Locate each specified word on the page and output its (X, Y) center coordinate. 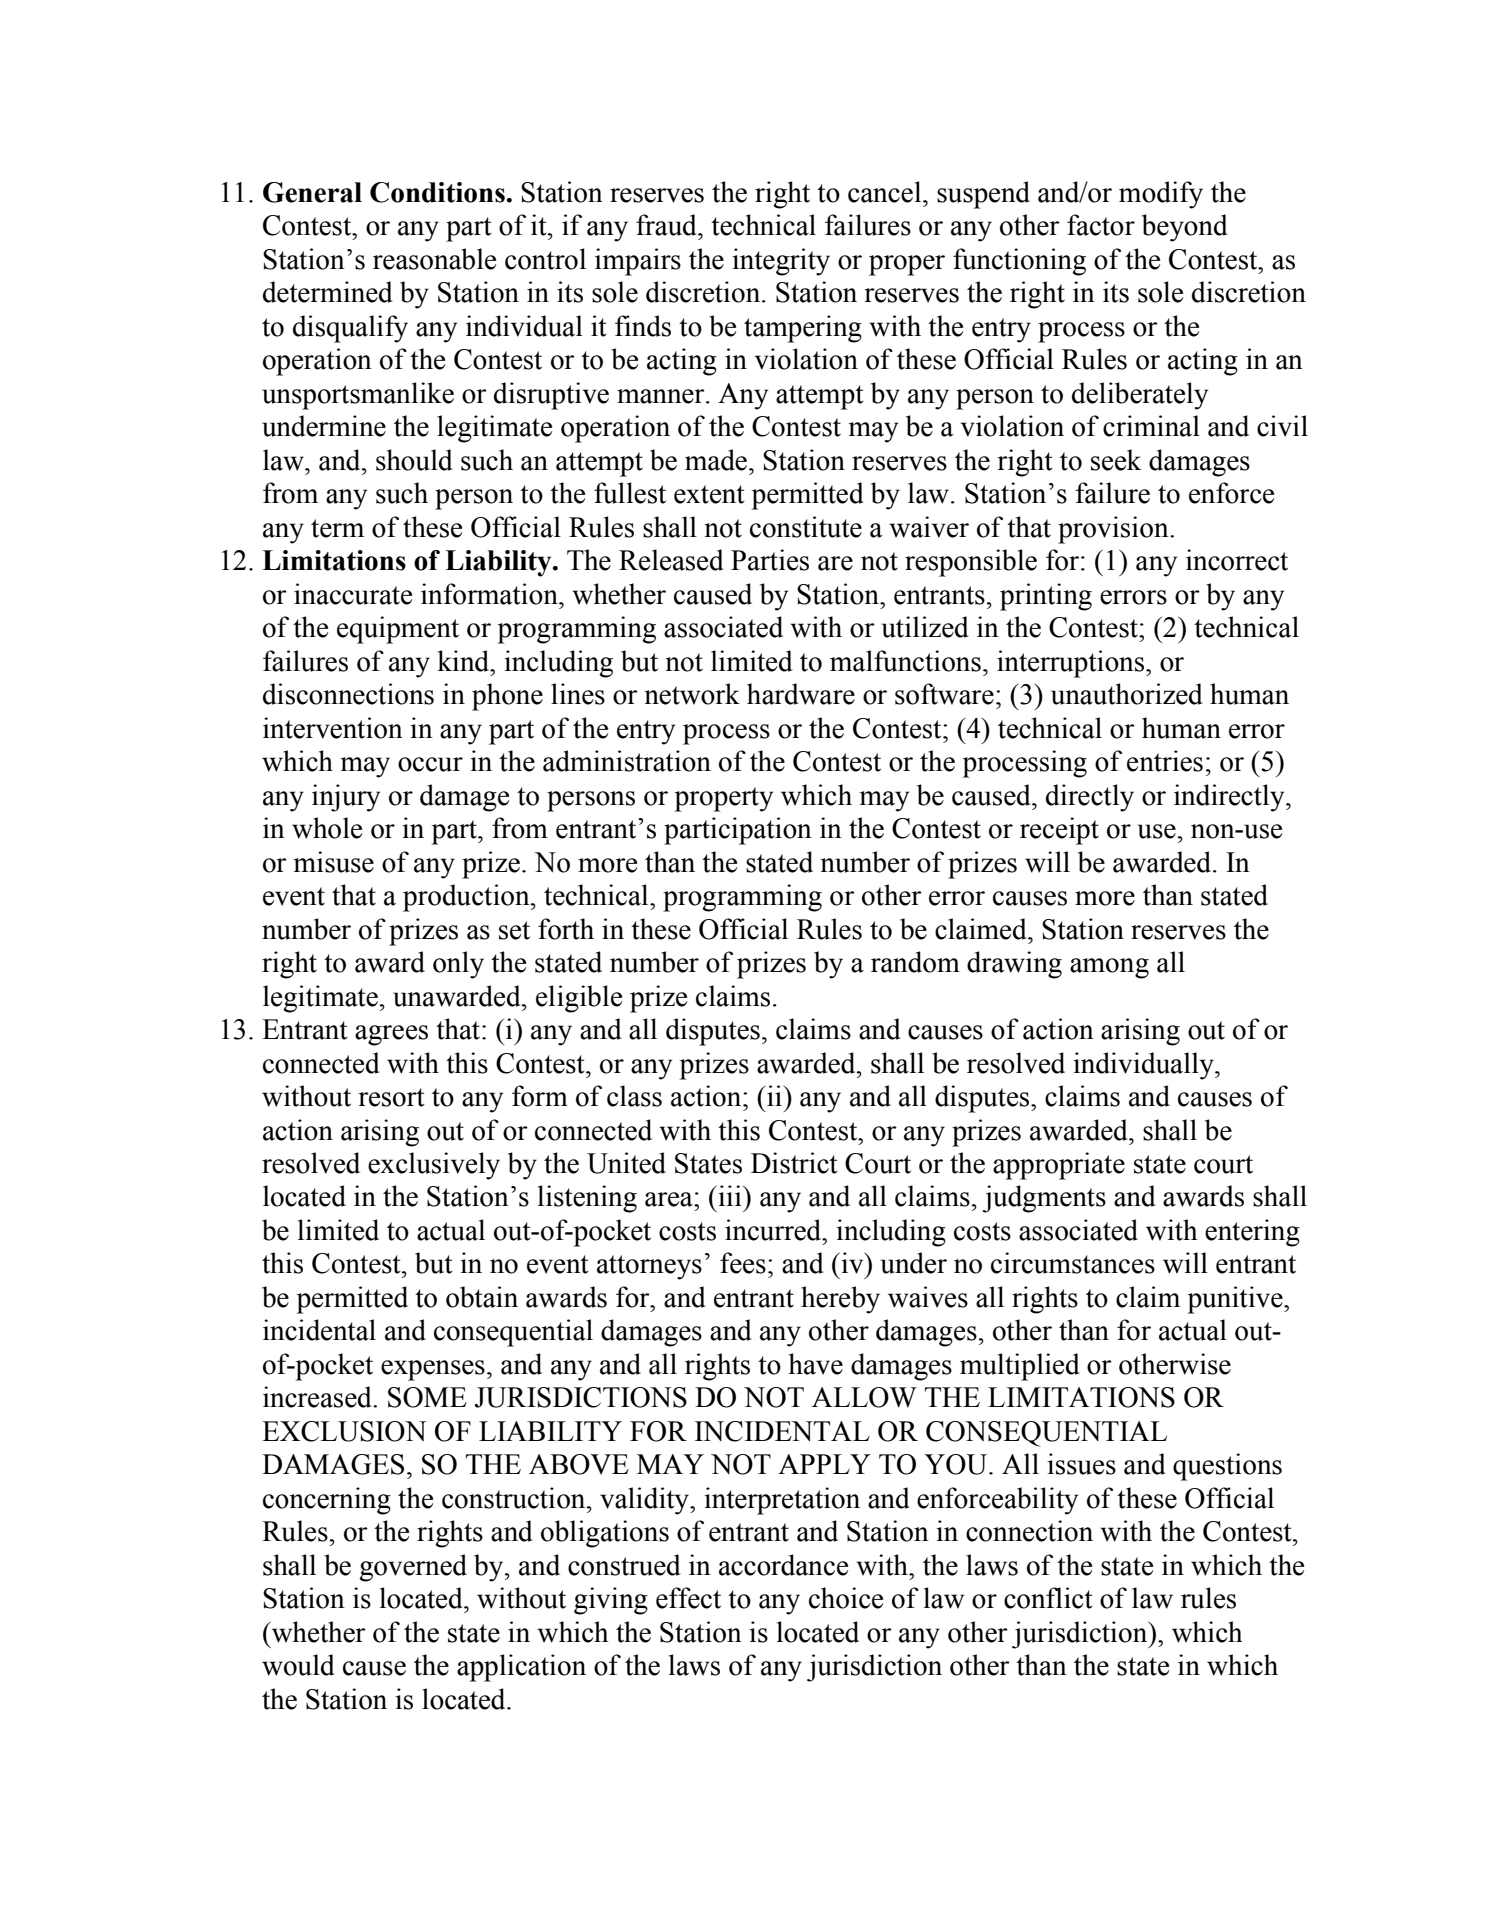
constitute (806, 527)
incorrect (1237, 560)
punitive (1236, 1300)
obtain (482, 1297)
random (915, 962)
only (458, 965)
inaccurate (353, 594)
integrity (781, 262)
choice (846, 1598)
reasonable (434, 259)
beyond (1184, 228)
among (1109, 968)
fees (743, 1263)
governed (413, 1568)
